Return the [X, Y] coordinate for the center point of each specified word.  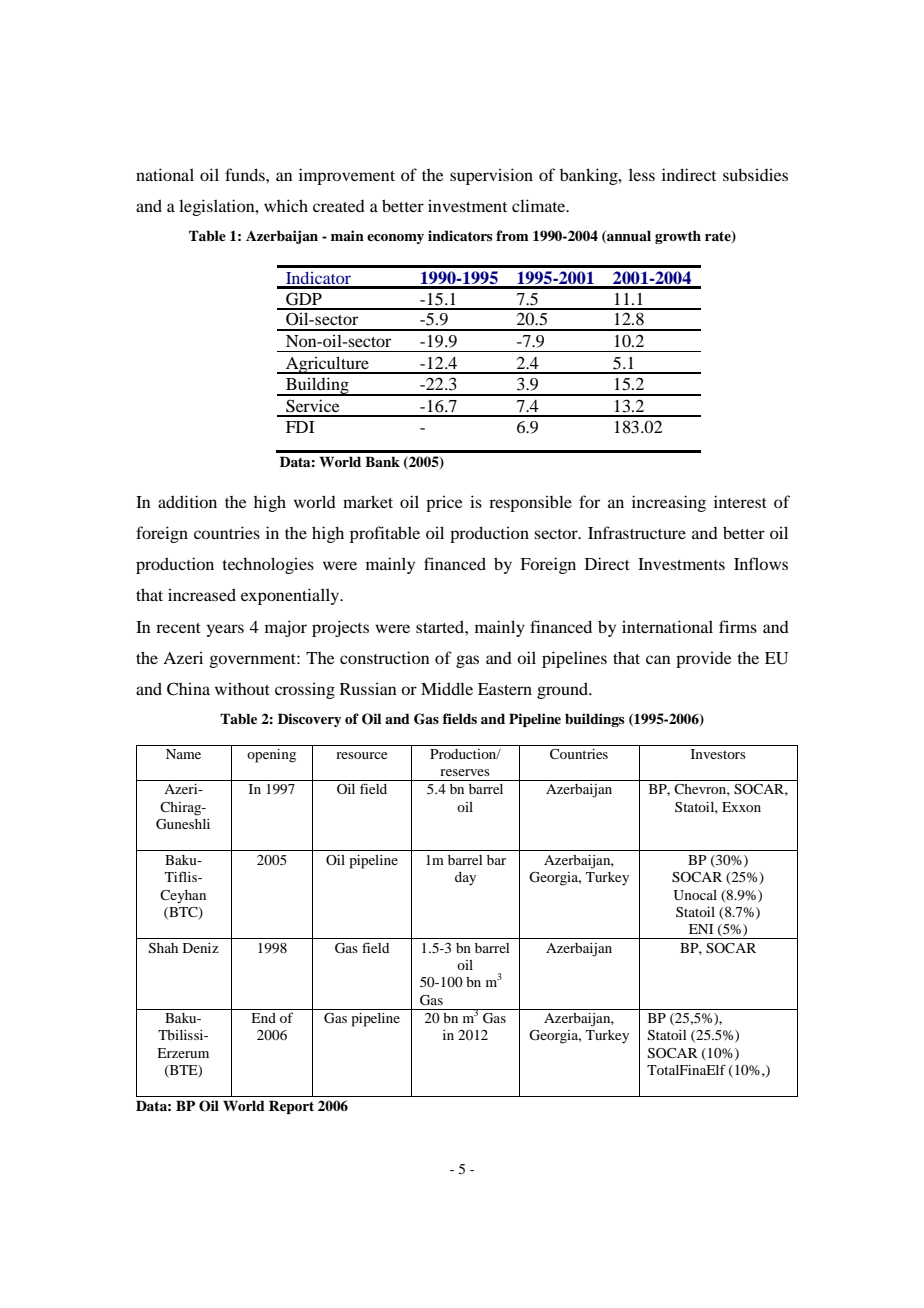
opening [271, 756]
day [465, 879]
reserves [465, 772]
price [444, 503]
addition [187, 501]
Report [291, 1107]
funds [246, 174]
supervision [491, 176]
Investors [718, 754]
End [263, 1018]
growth [678, 237]
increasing [669, 503]
